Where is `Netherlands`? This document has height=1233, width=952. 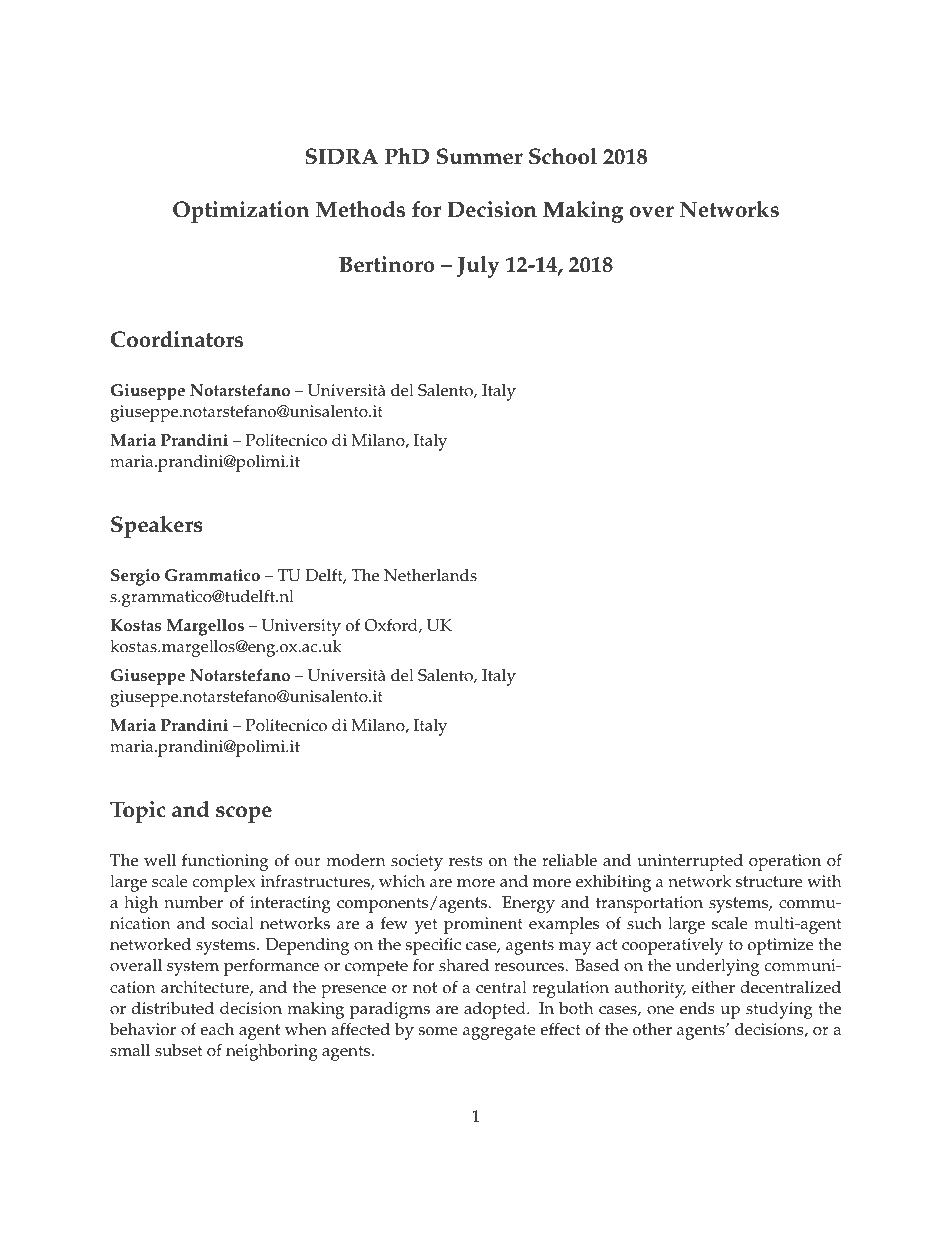 Netherlands is located at coordinates (430, 575).
